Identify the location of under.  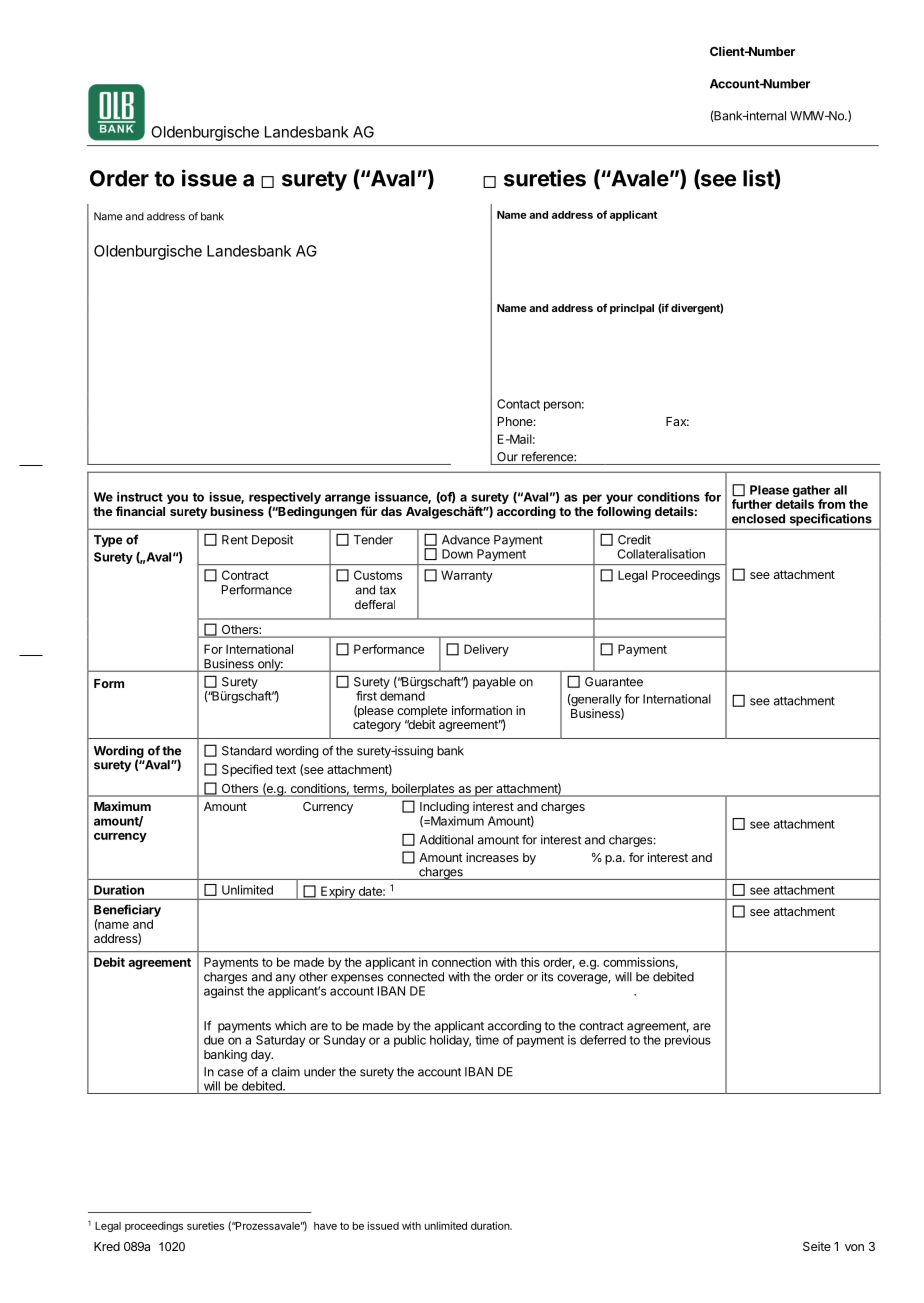
(320, 1072).
